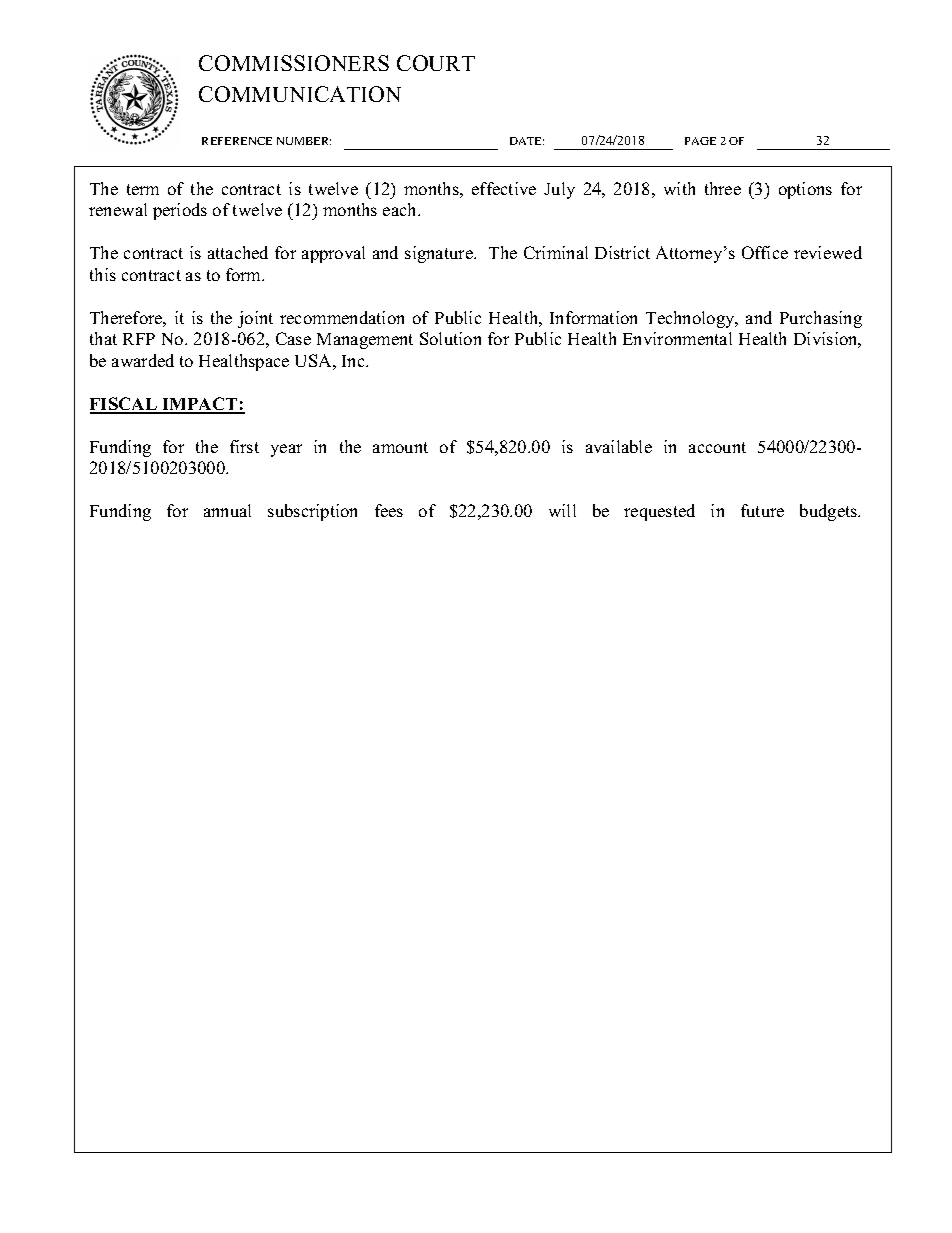 This screenshot has width=952, height=1233. I want to click on COURT, so click(436, 63).
